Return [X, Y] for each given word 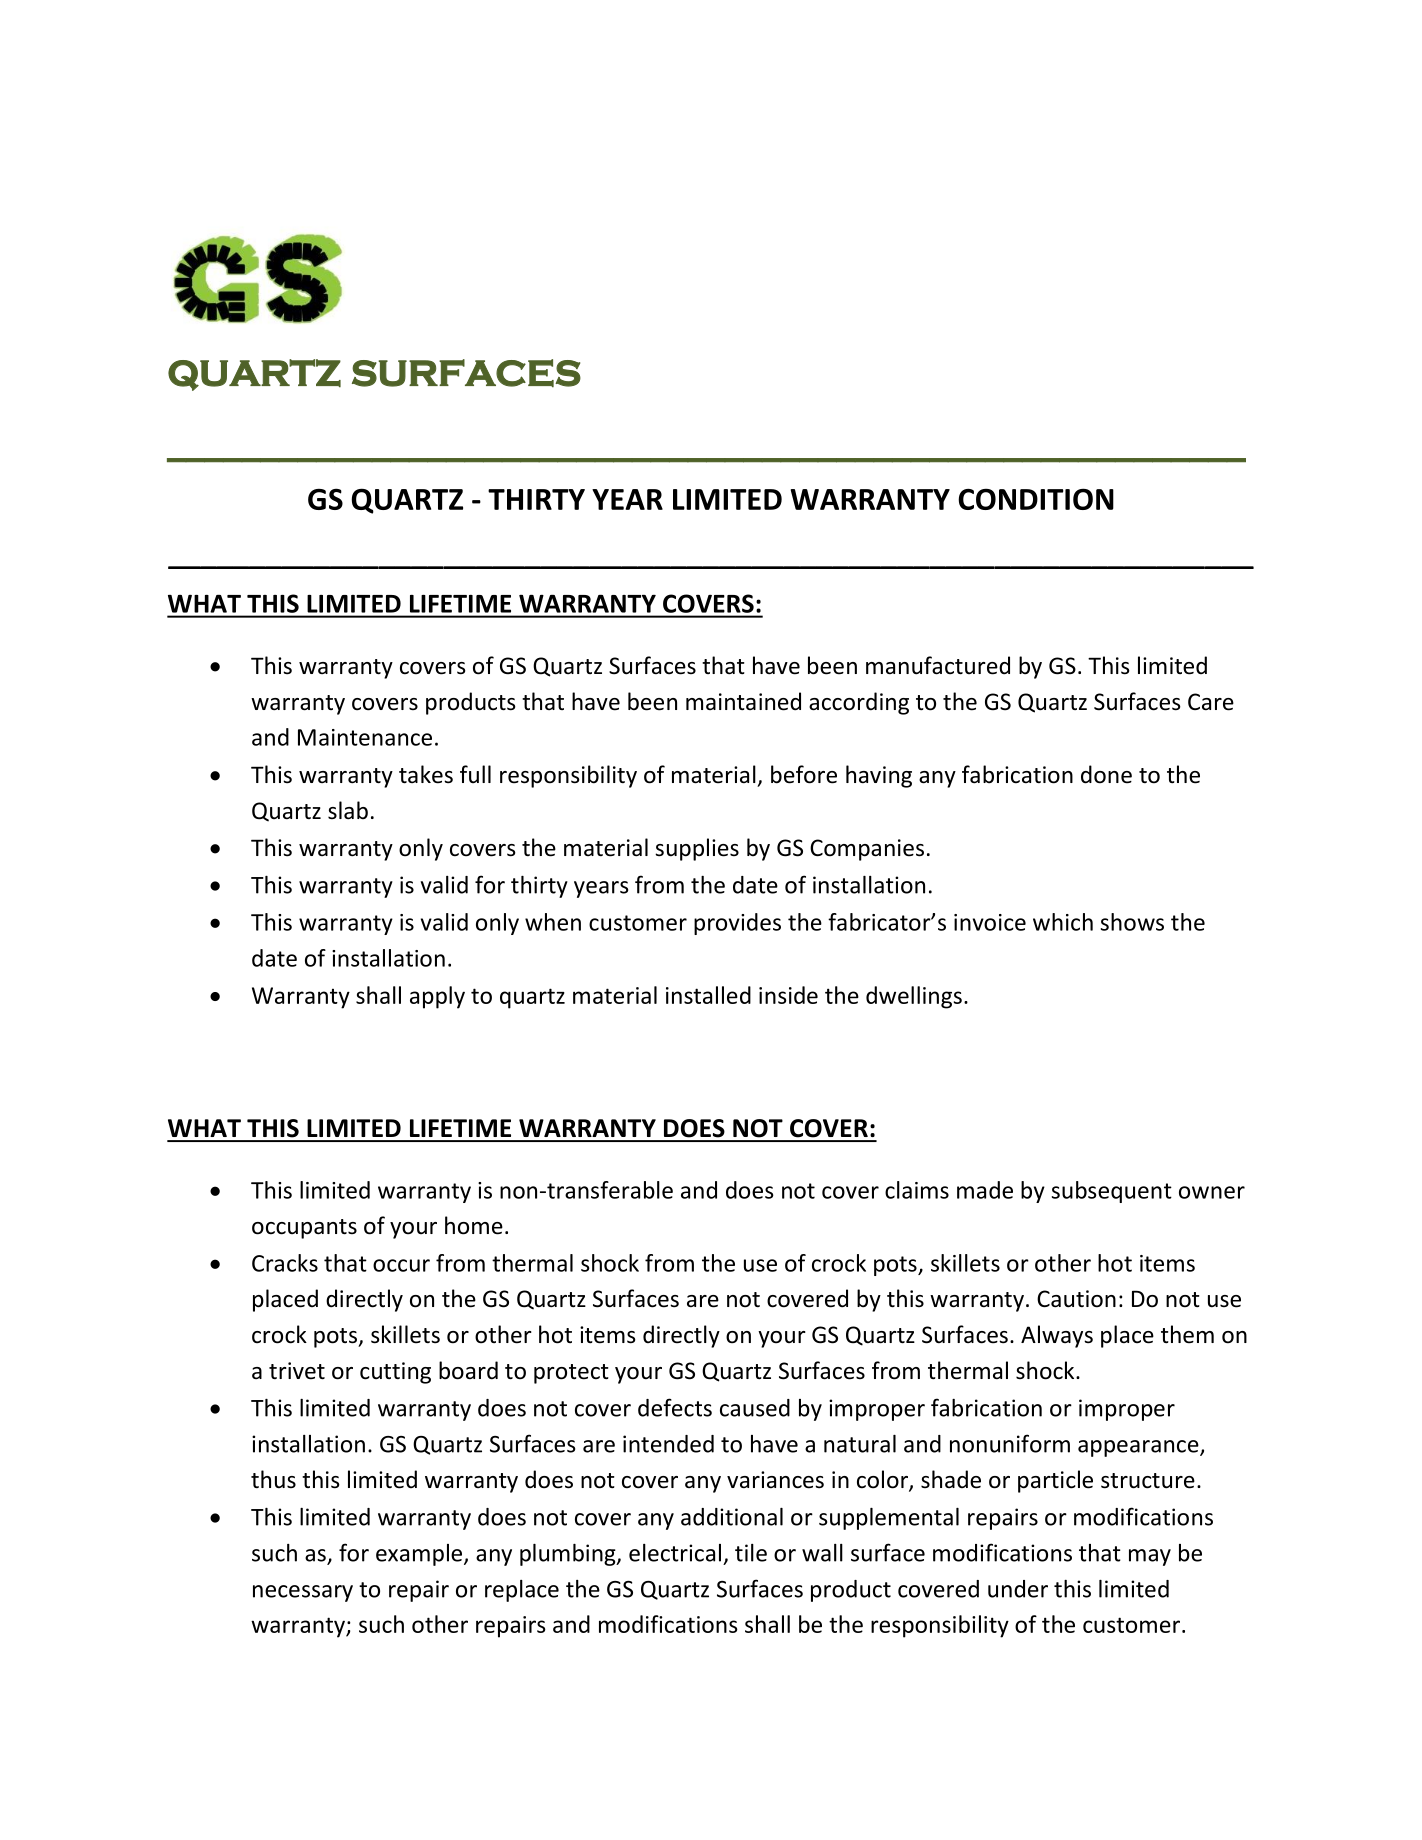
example [420, 1555]
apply [437, 997]
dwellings [914, 997]
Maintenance [365, 737]
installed [708, 995]
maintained [743, 701]
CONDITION [1036, 499]
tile [751, 1553]
